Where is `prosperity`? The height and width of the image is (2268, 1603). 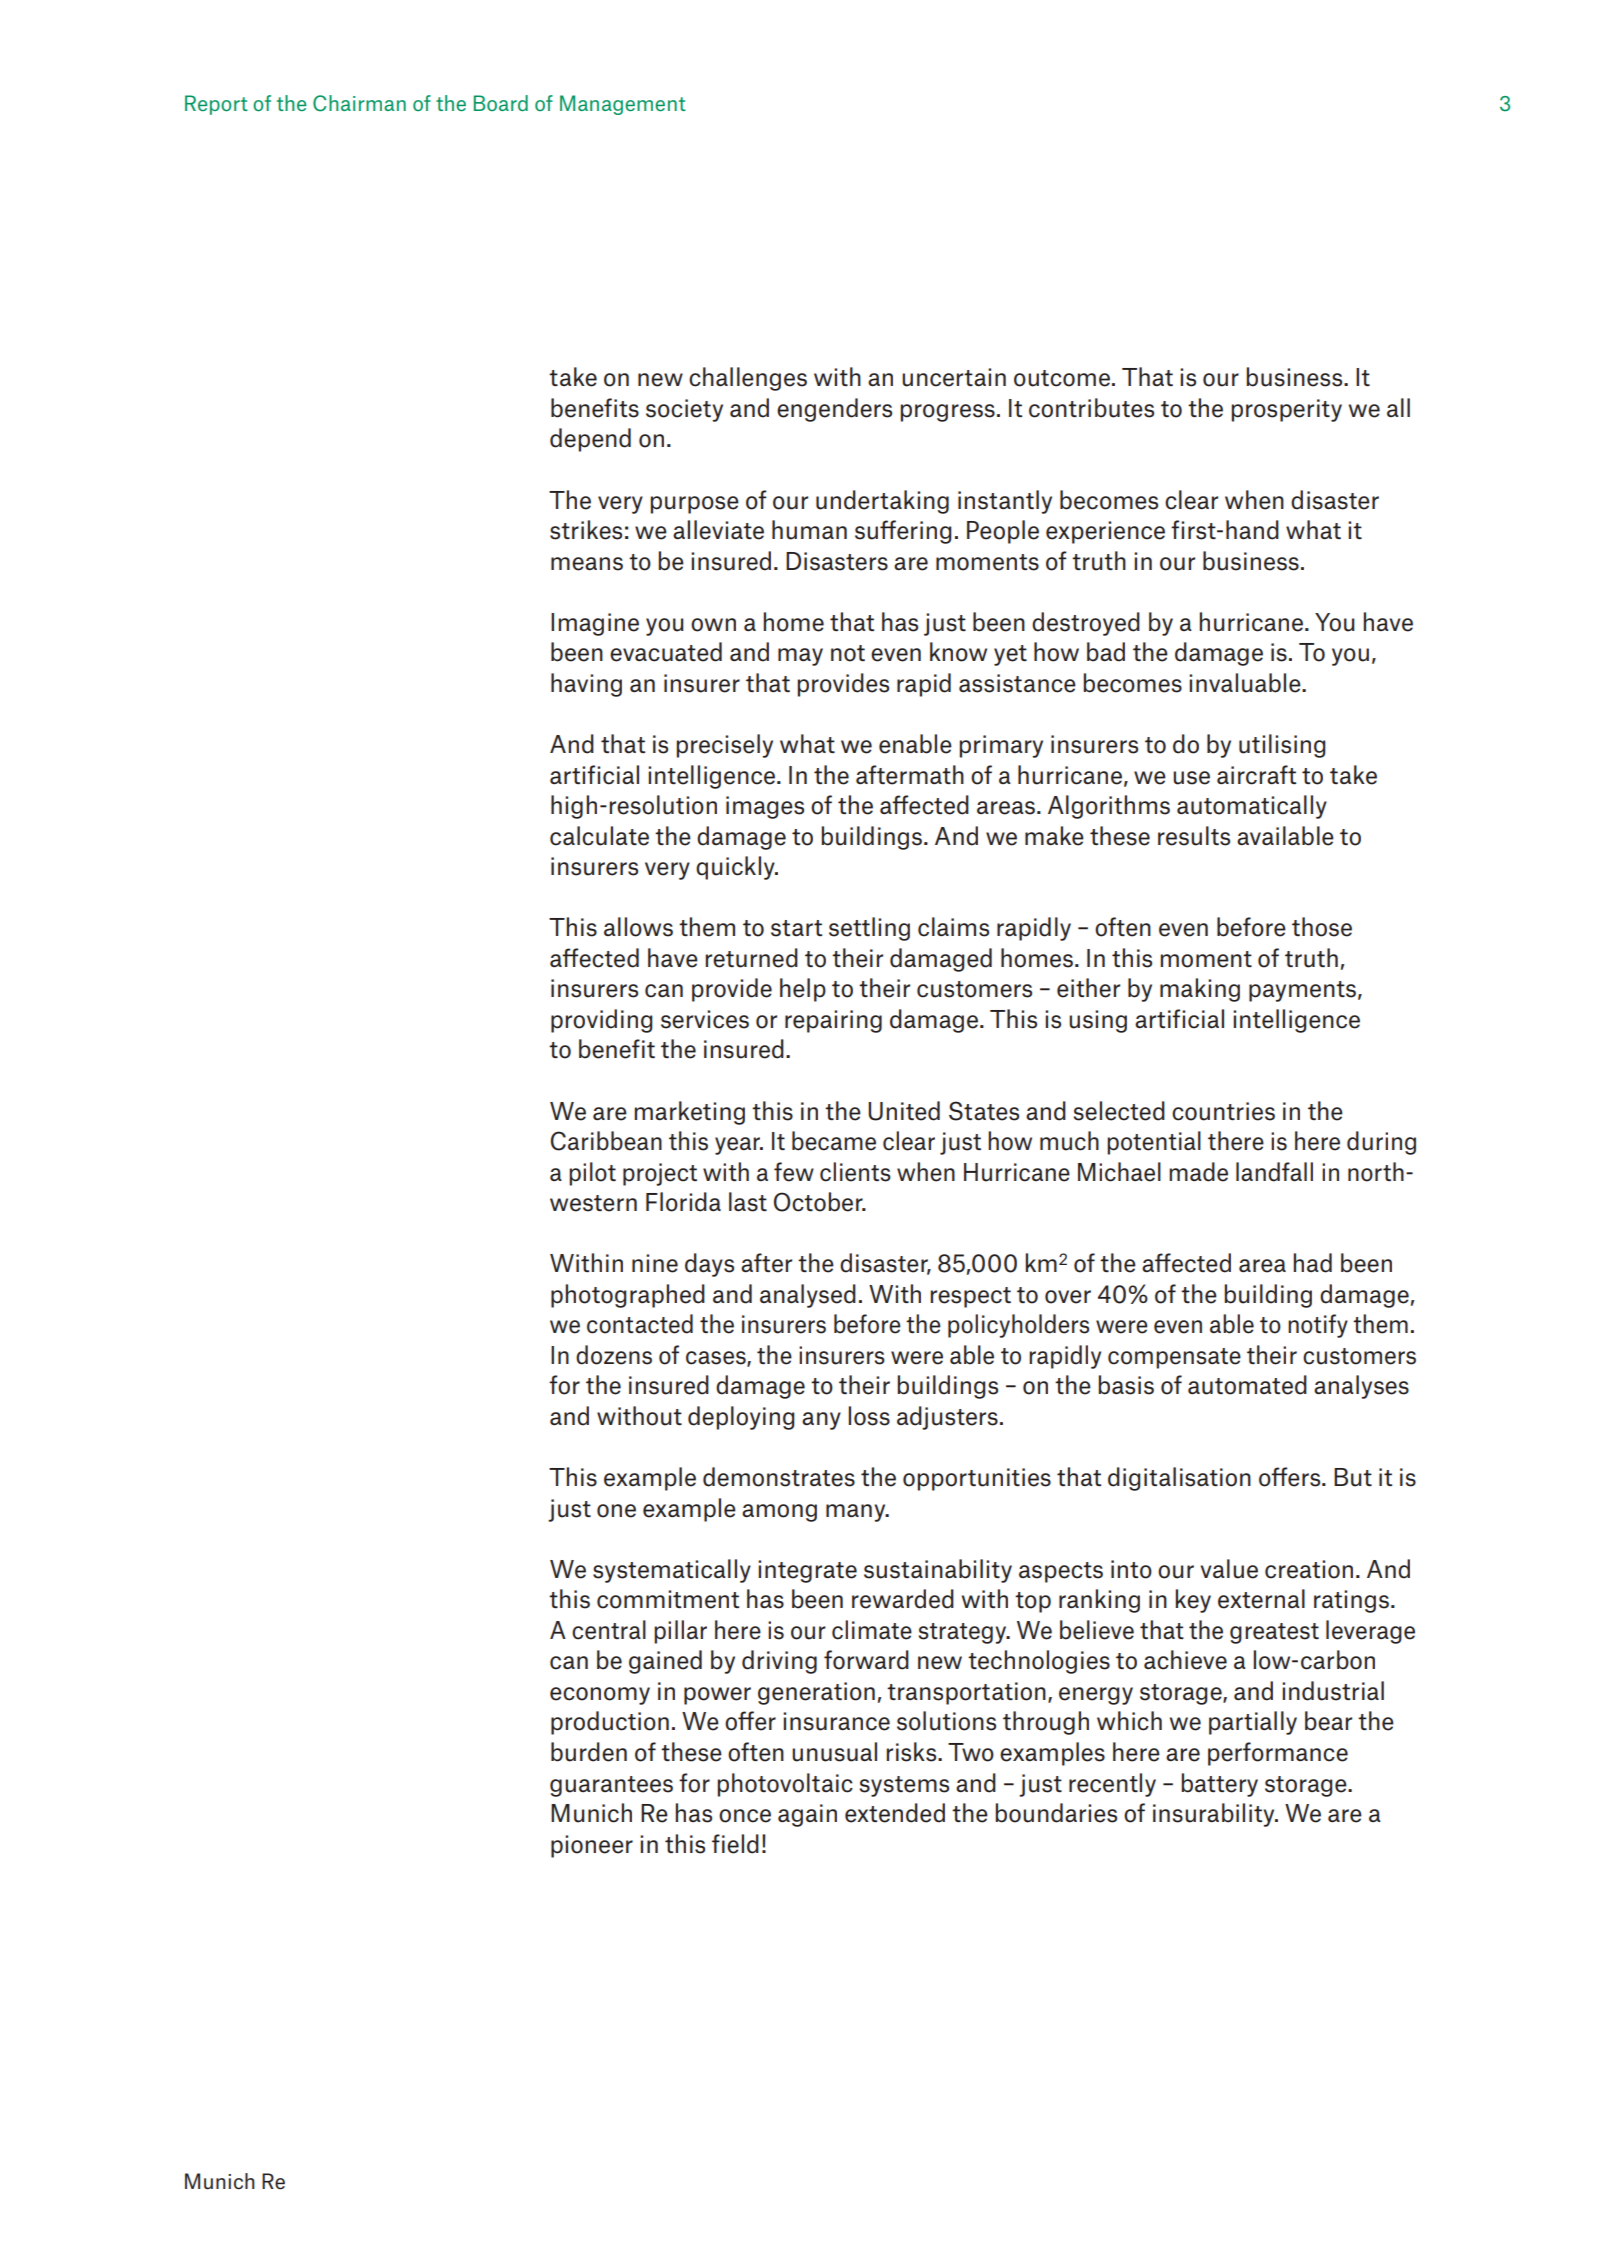
prosperity is located at coordinates (1286, 410).
